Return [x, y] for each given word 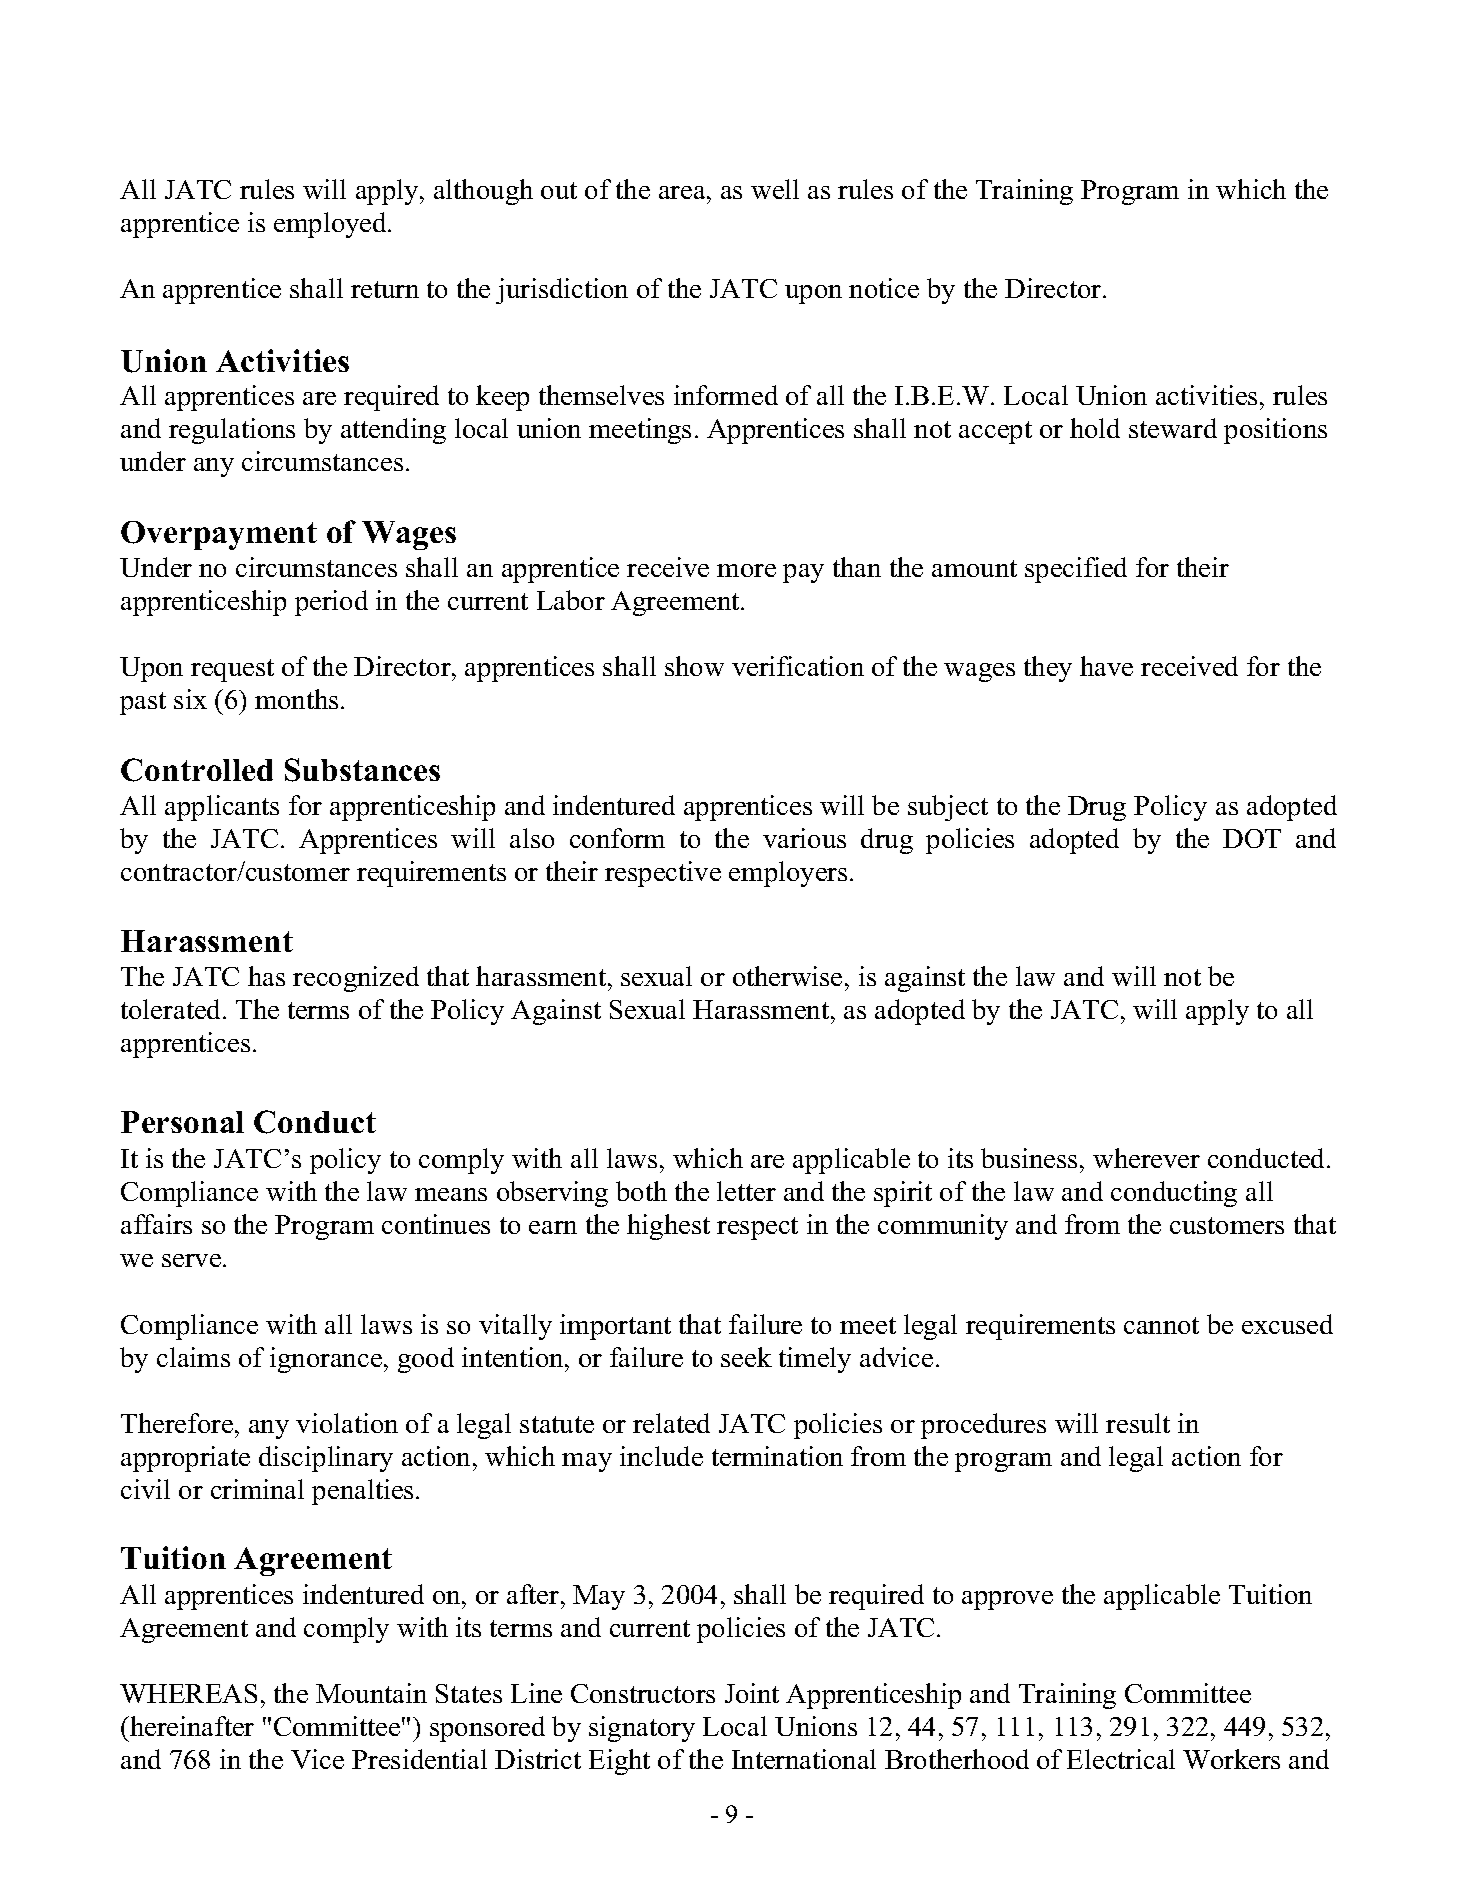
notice [884, 288]
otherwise [787, 976]
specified [1076, 570]
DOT [1252, 838]
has [266, 976]
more [746, 570]
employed [331, 225]
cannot [1161, 1325]
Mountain [371, 1693]
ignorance [326, 1360]
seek [746, 1357]
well [775, 189]
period [331, 603]
